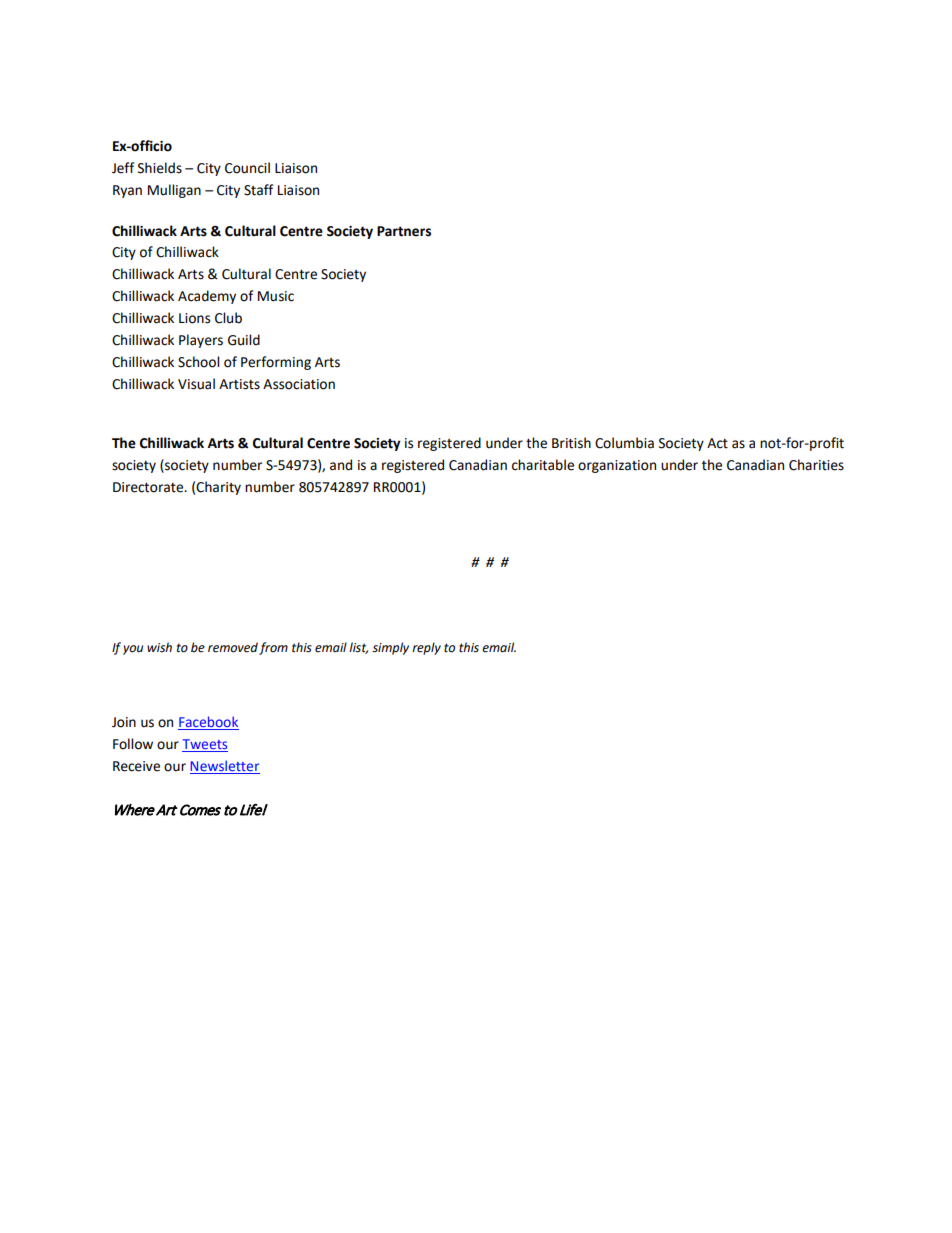 The image size is (952, 1233). What do you see at coordinates (390, 648) in the screenshot?
I see `simply` at bounding box center [390, 648].
